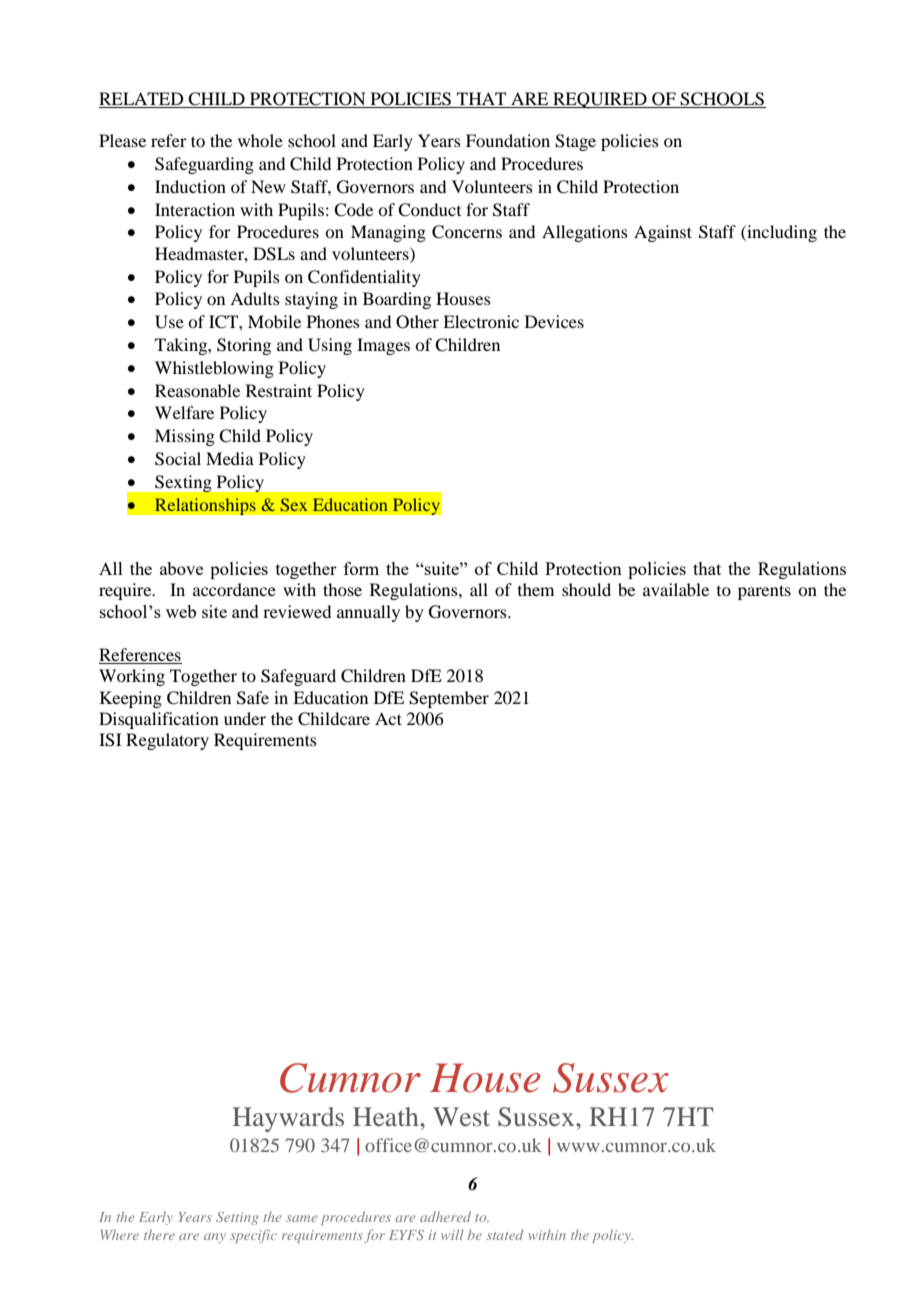  I want to click on Devices, so click(554, 321).
